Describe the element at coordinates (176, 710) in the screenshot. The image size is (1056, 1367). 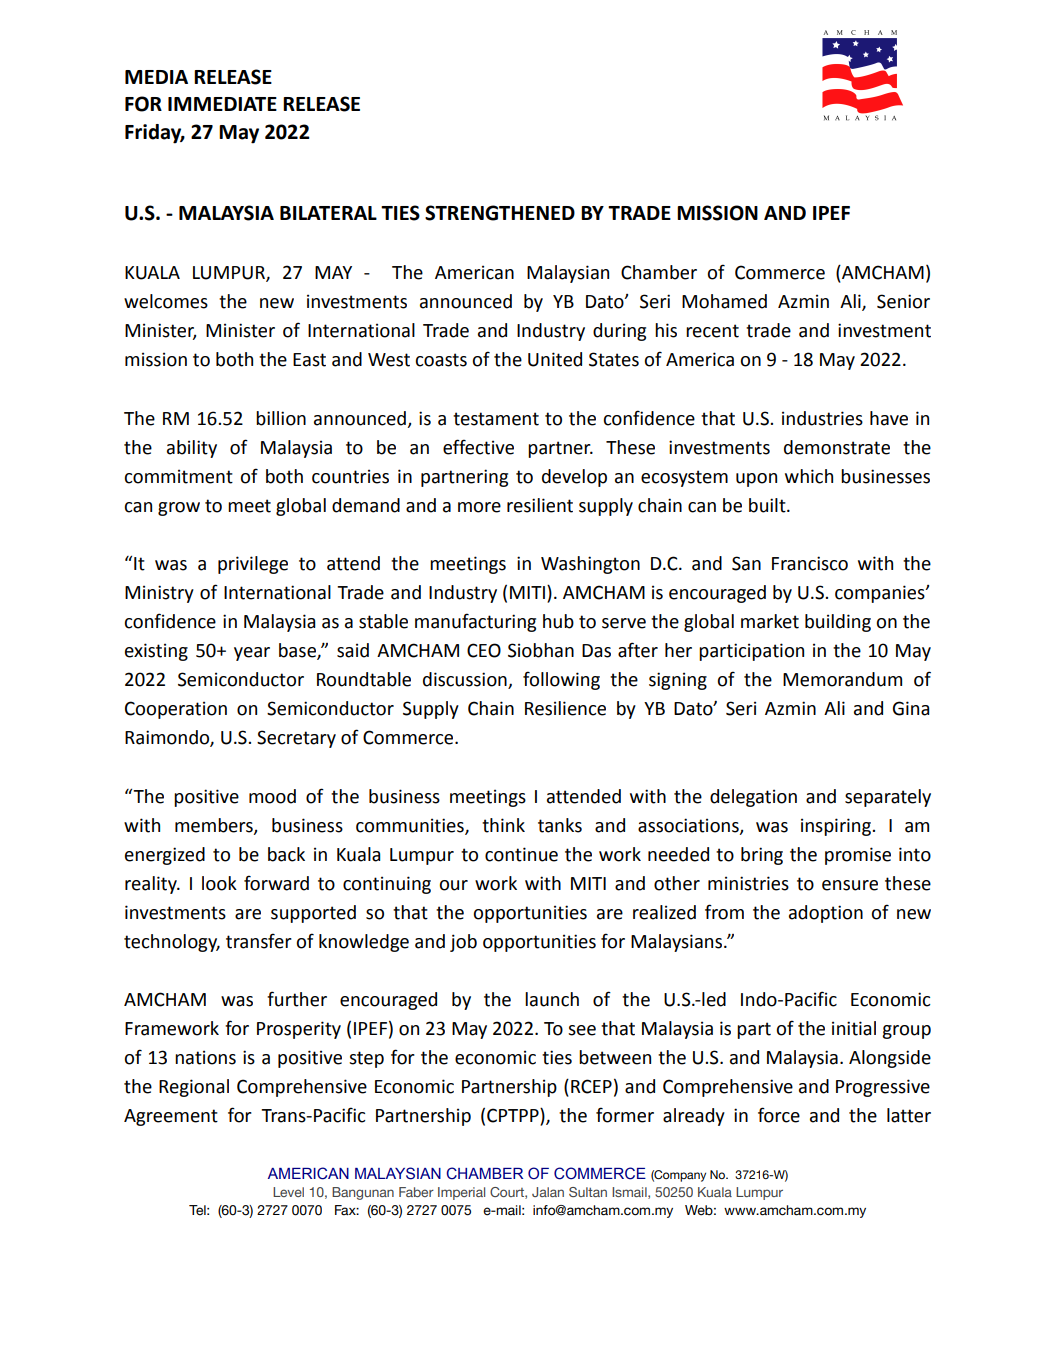
I see `Cooperation` at that location.
